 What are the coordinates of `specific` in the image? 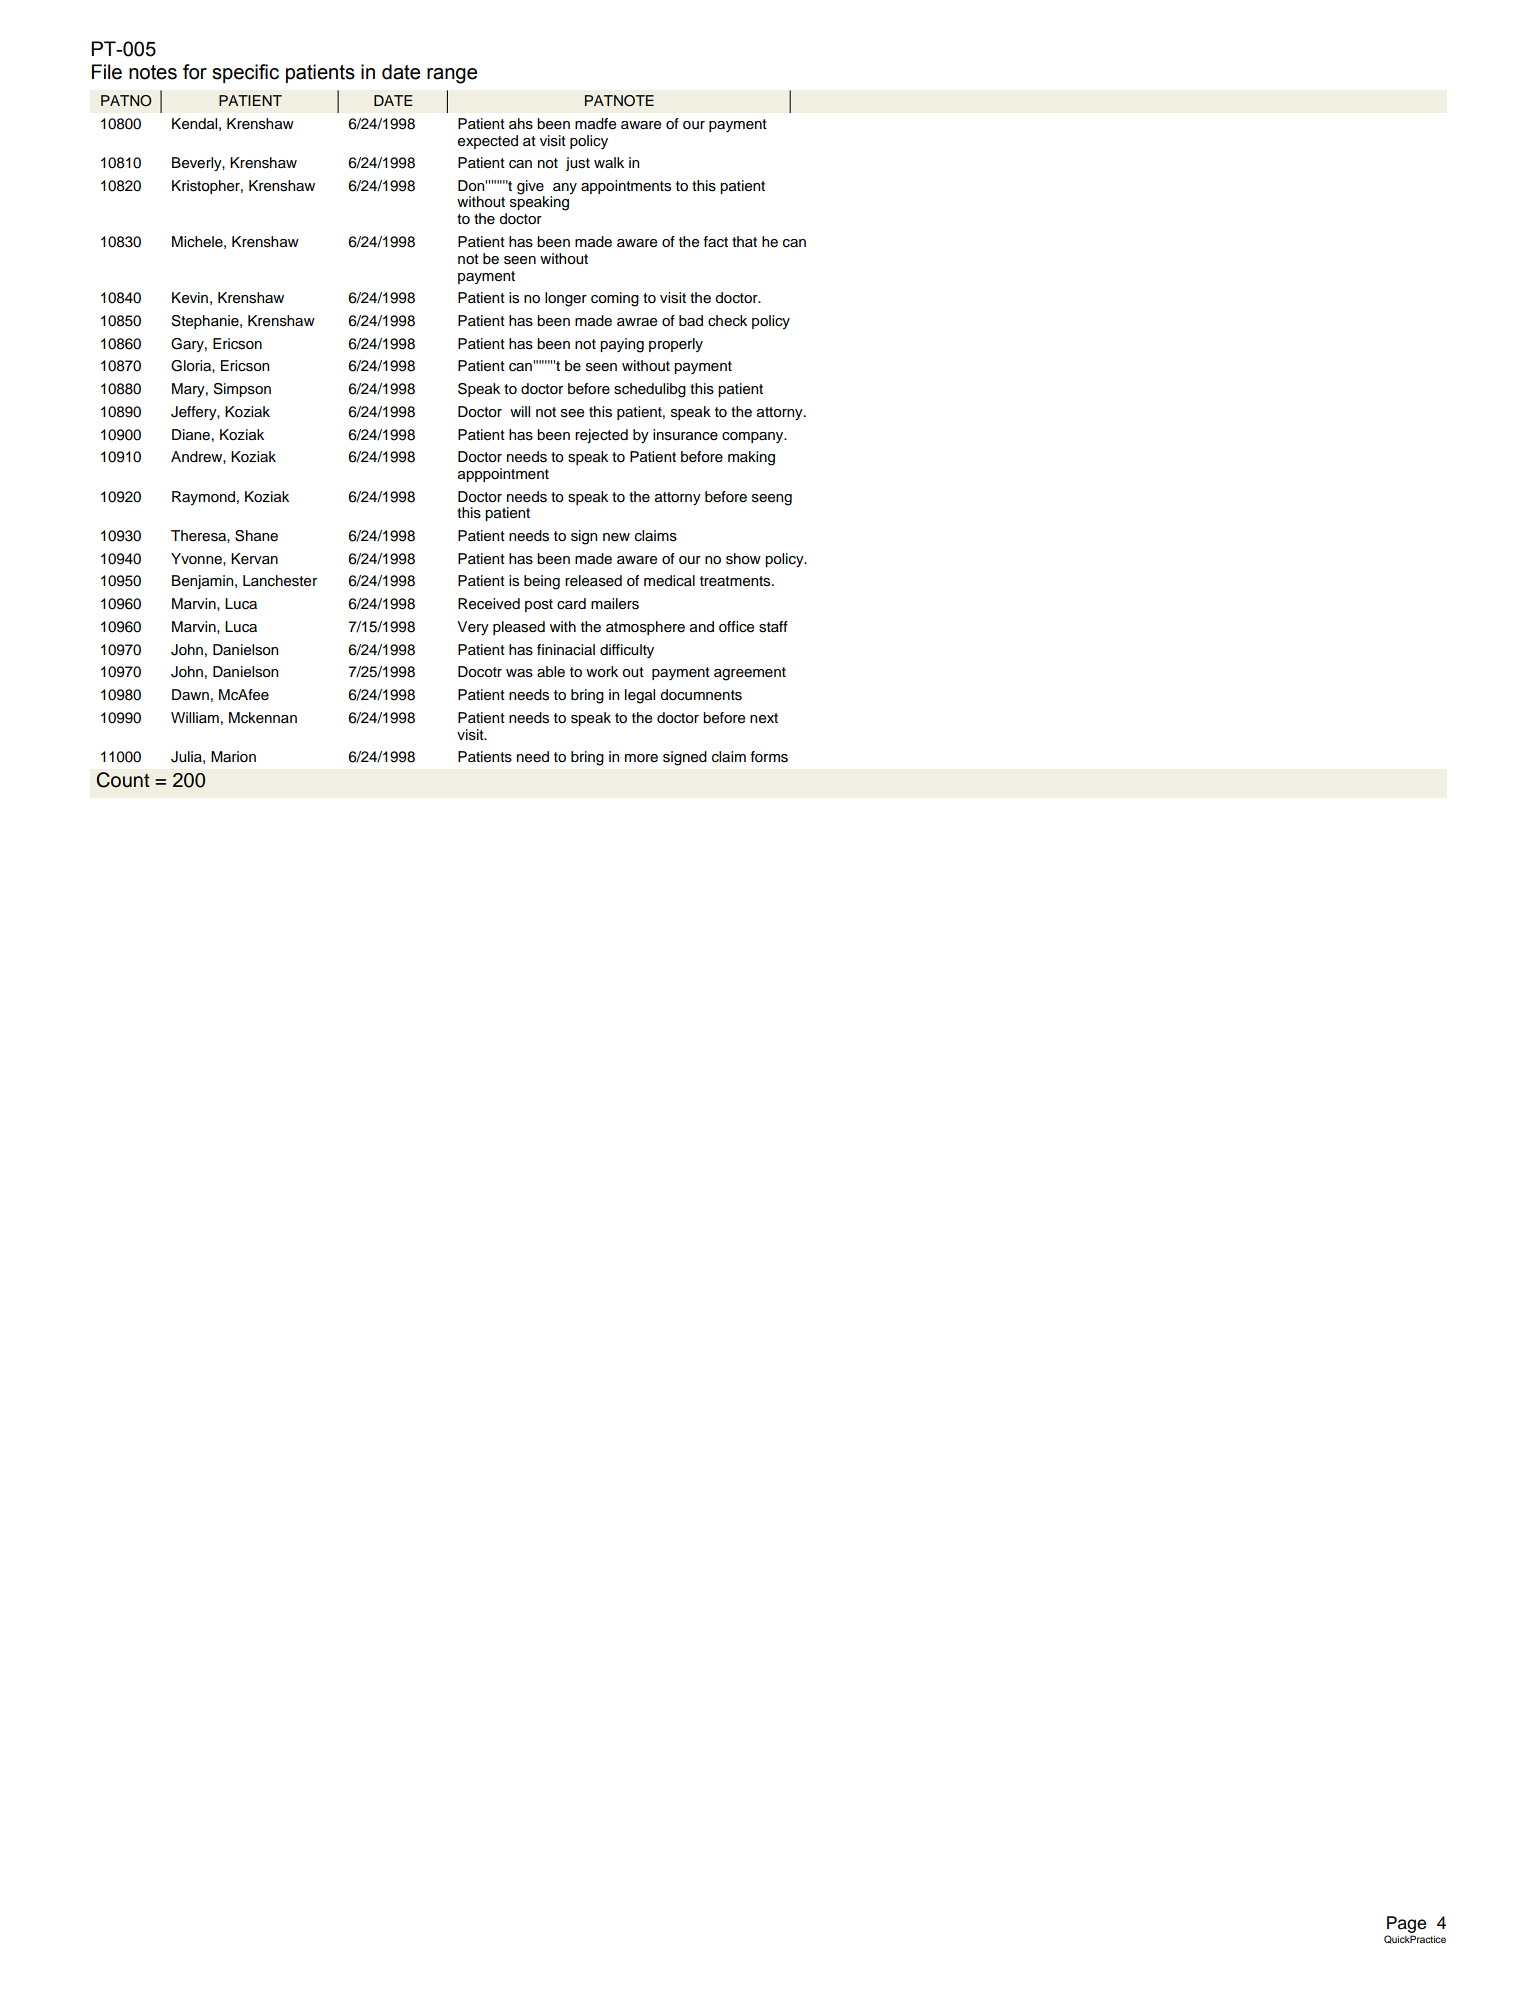 It's located at (245, 73).
